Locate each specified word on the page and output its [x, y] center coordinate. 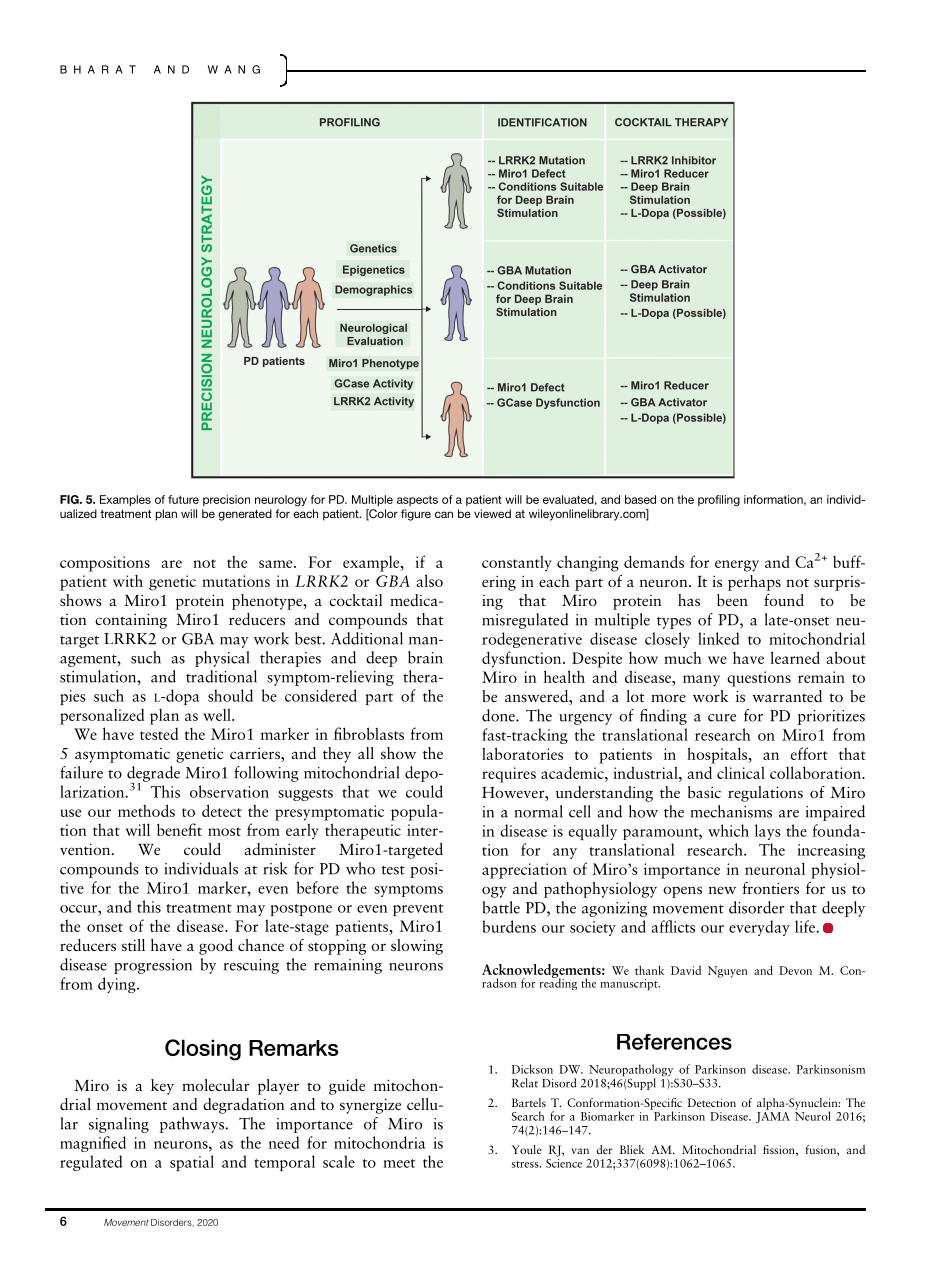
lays [768, 832]
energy [737, 566]
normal [539, 811]
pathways [193, 1125]
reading [558, 983]
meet [399, 1163]
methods [146, 810]
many [701, 681]
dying [118, 985]
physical [222, 659]
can [444, 514]
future [183, 499]
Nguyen [727, 972]
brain [425, 657]
